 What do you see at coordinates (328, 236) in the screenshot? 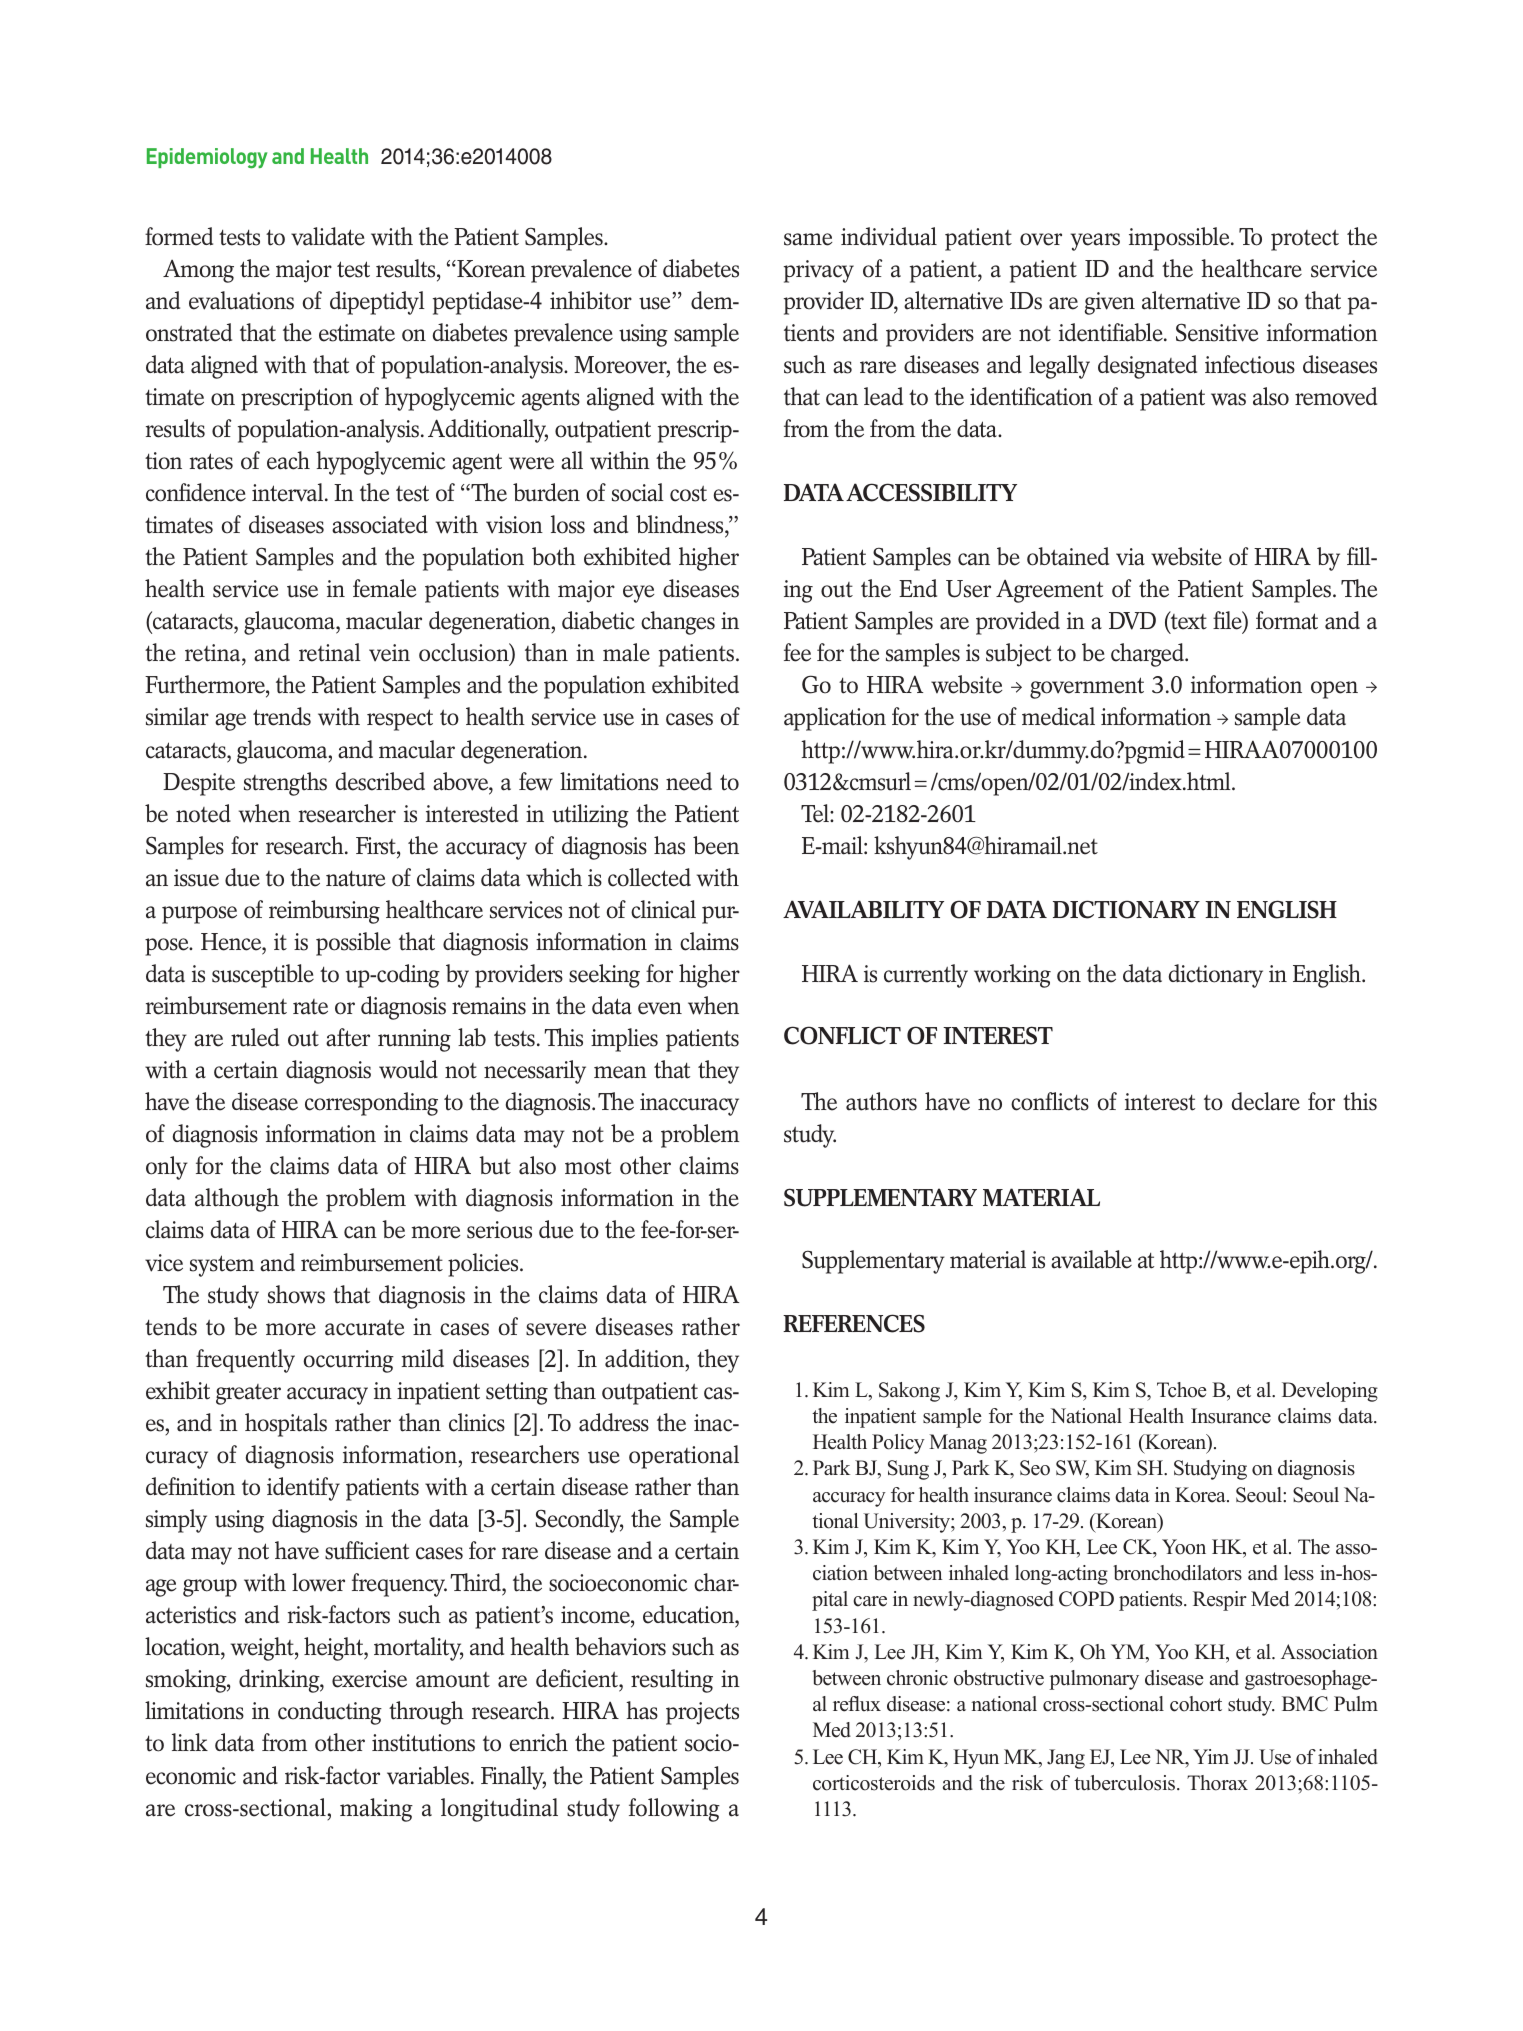
I see `validate` at bounding box center [328, 236].
